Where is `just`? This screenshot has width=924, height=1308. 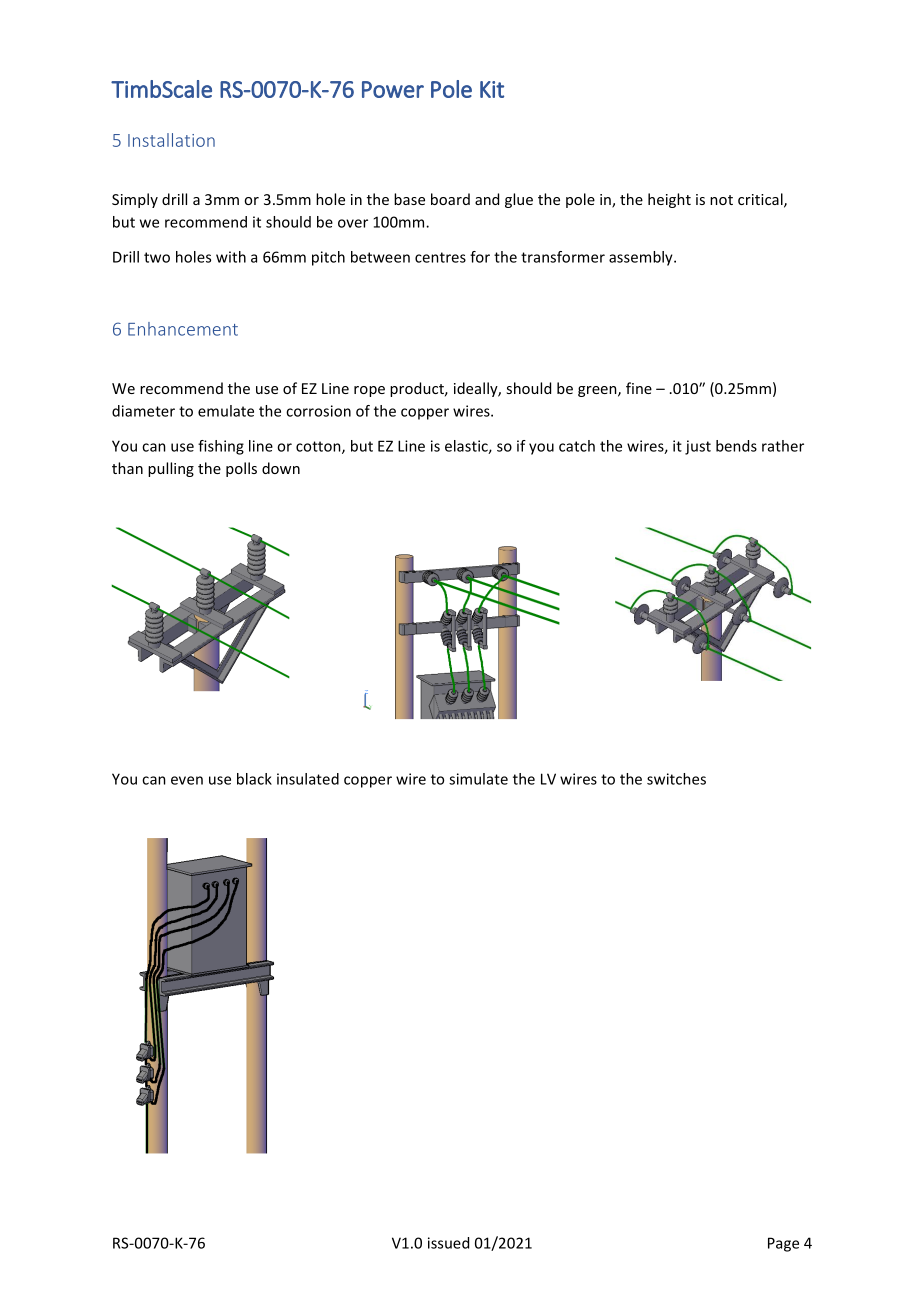
just is located at coordinates (698, 447).
